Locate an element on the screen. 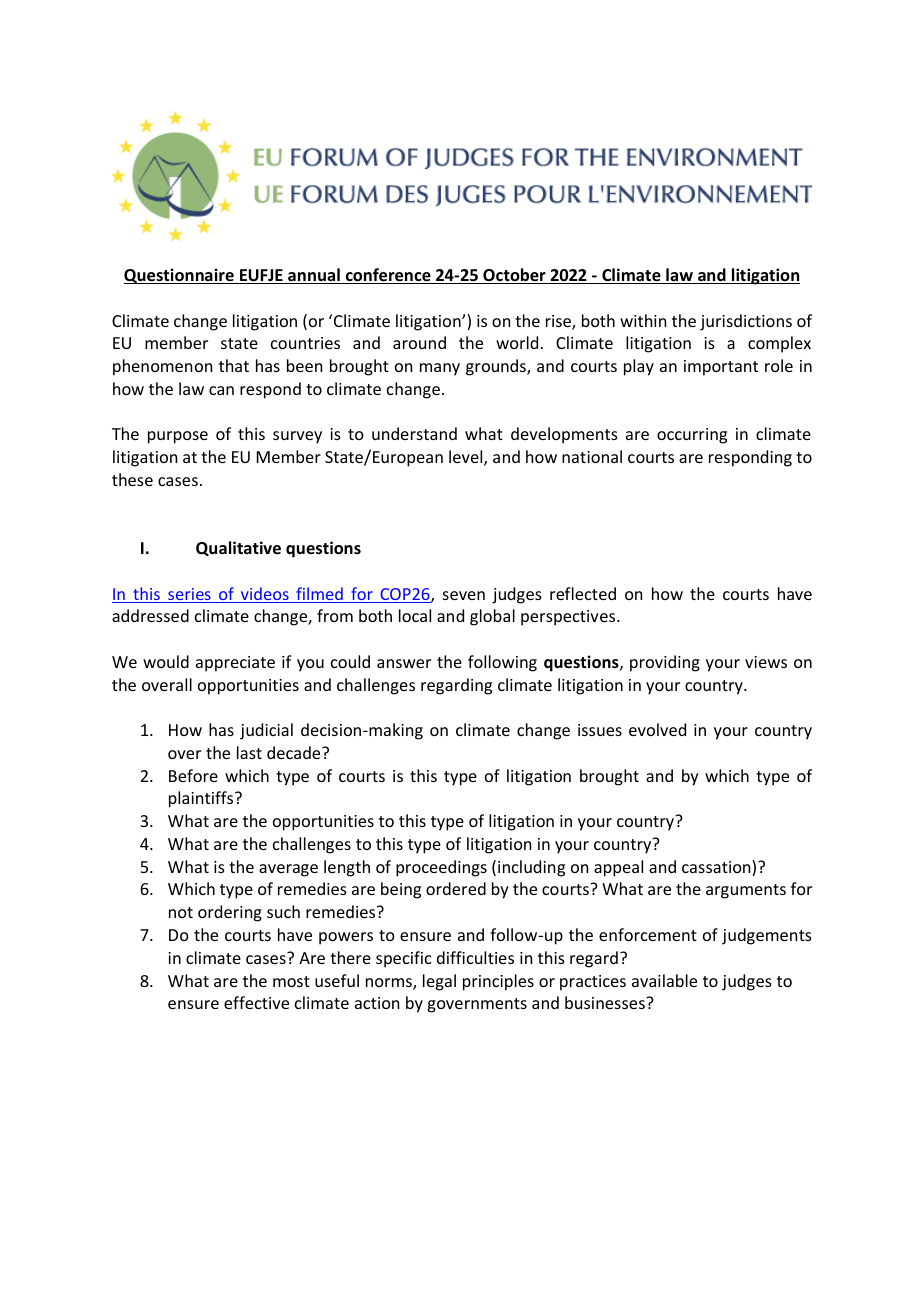 This screenshot has width=924, height=1308. available is located at coordinates (664, 980).
